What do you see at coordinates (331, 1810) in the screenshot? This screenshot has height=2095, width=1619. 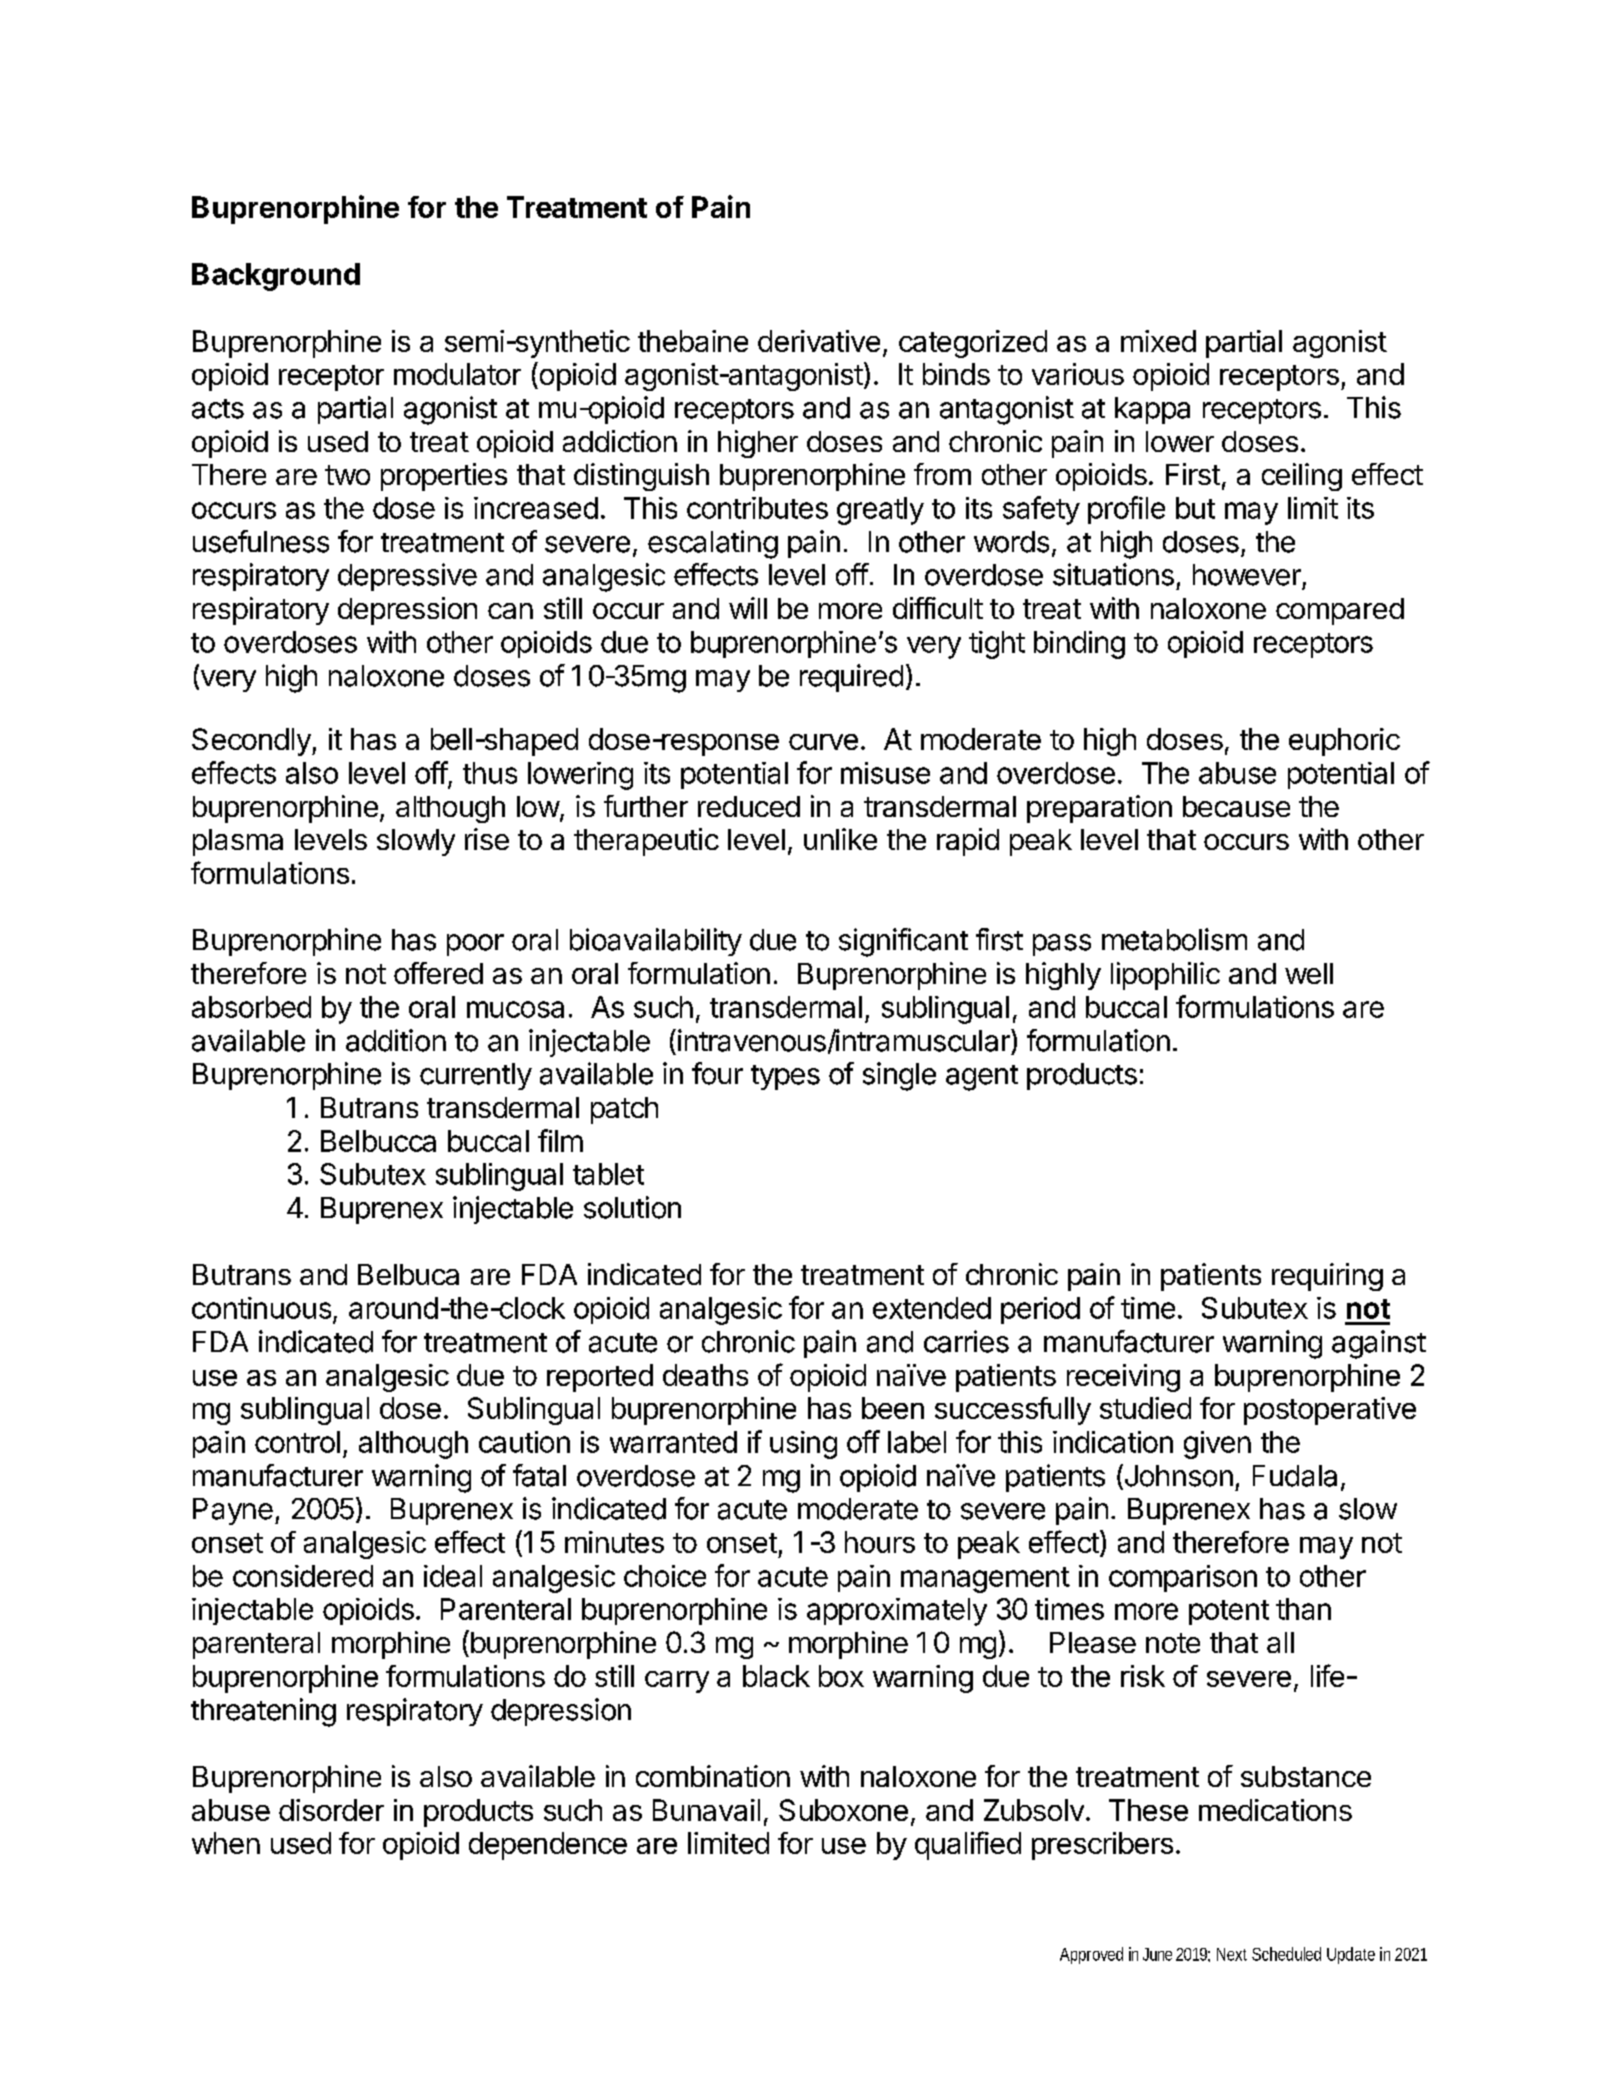 I see `disorder` at bounding box center [331, 1810].
